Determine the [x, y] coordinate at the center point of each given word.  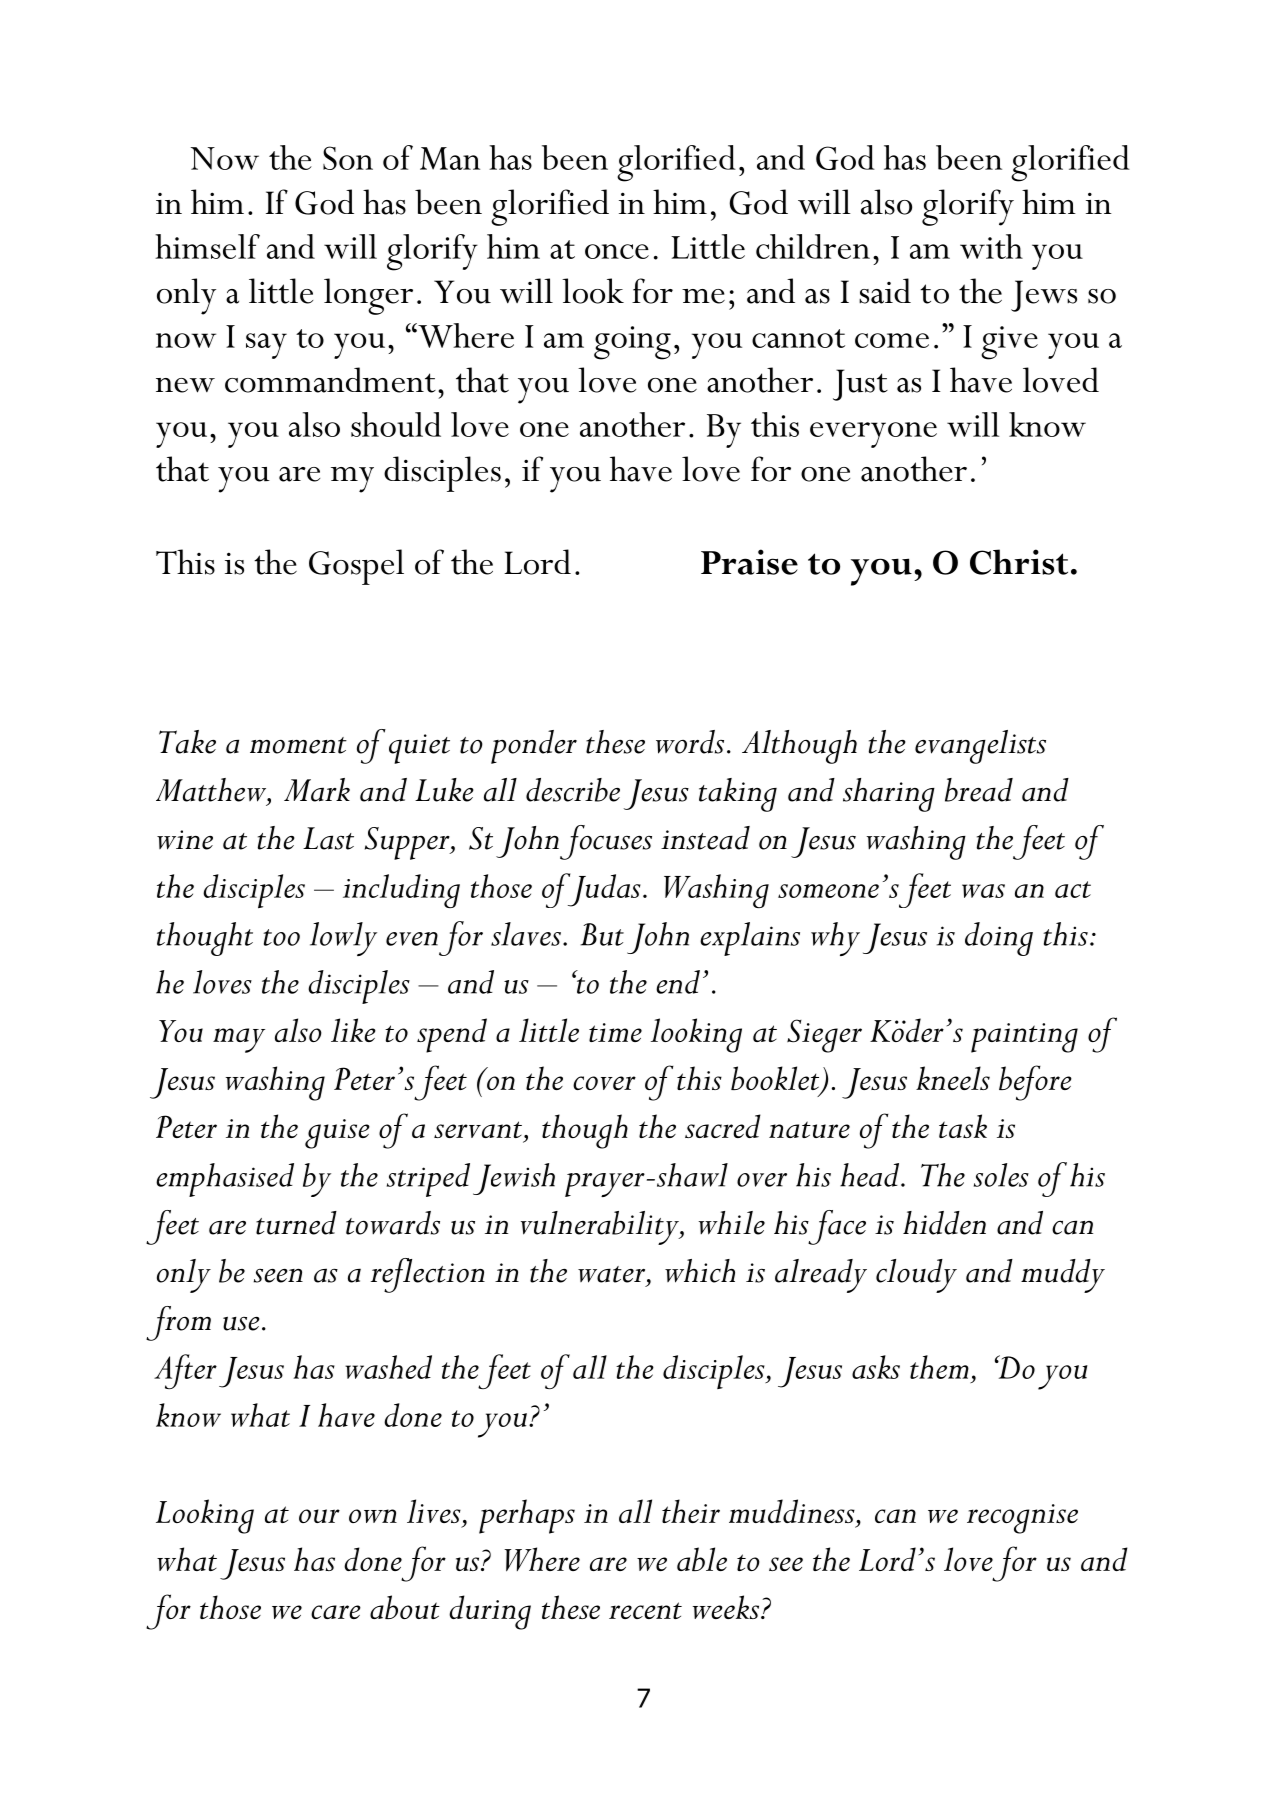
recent [645, 1610]
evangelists [980, 747]
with [991, 246]
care [336, 1612]
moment [298, 745]
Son [348, 158]
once [617, 251]
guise [337, 1134]
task [963, 1126]
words [690, 742]
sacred [723, 1126]
